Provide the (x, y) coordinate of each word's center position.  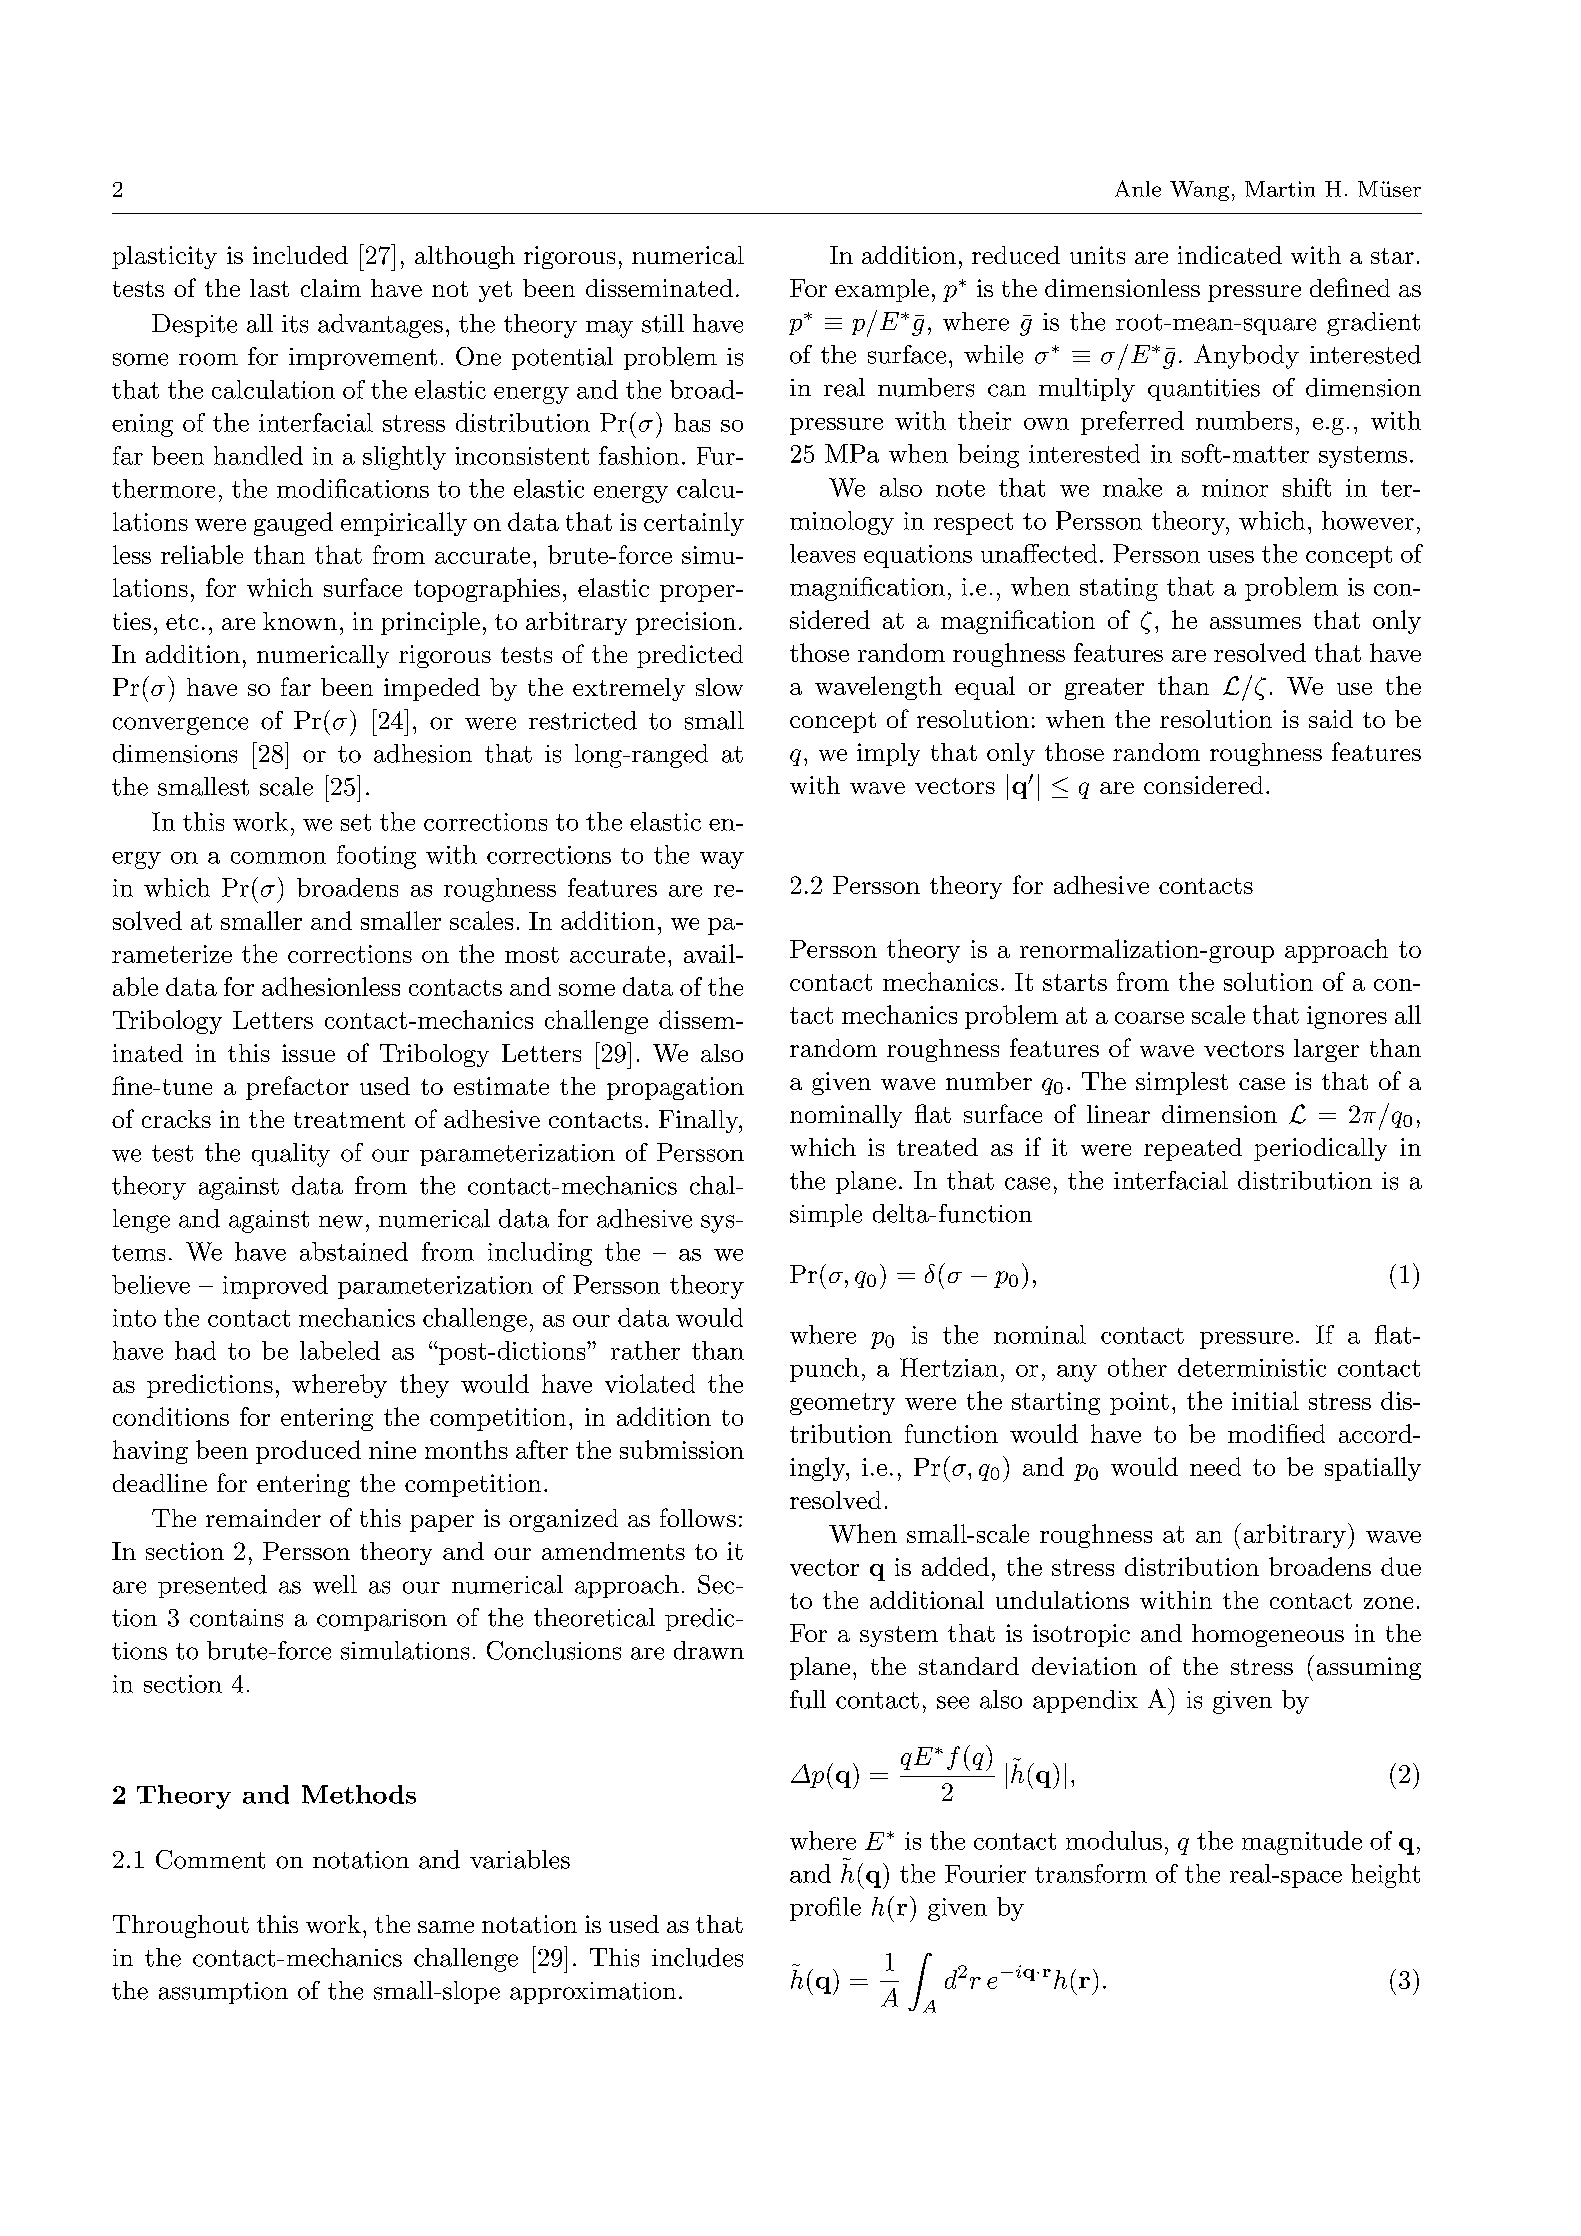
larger (1326, 1050)
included (300, 255)
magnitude (1302, 1843)
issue (308, 1053)
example (882, 290)
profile (825, 1909)
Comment (210, 1859)
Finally (699, 1121)
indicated (1230, 255)
